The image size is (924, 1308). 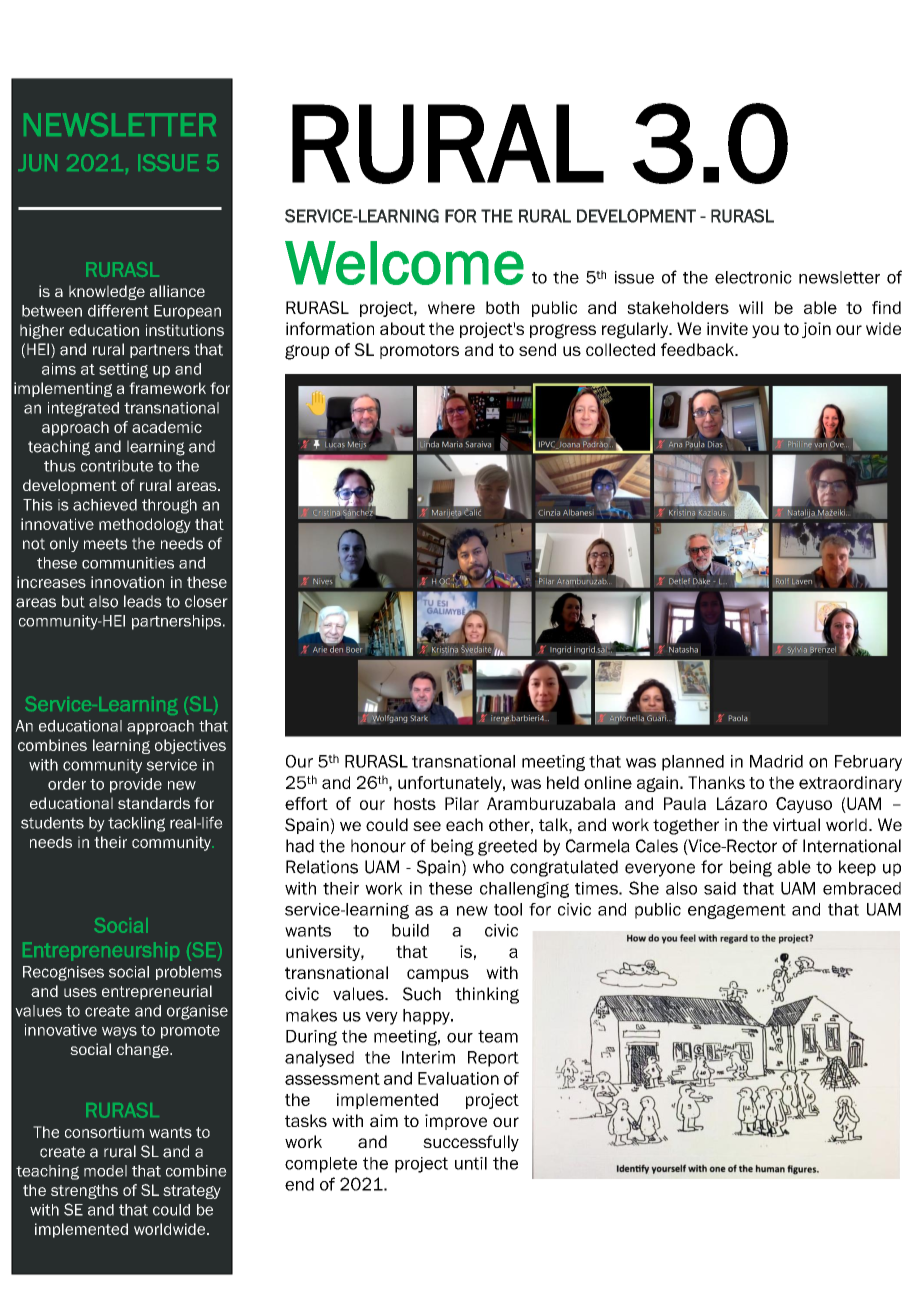 What do you see at coordinates (753, 277) in the screenshot?
I see `electronic` at bounding box center [753, 277].
